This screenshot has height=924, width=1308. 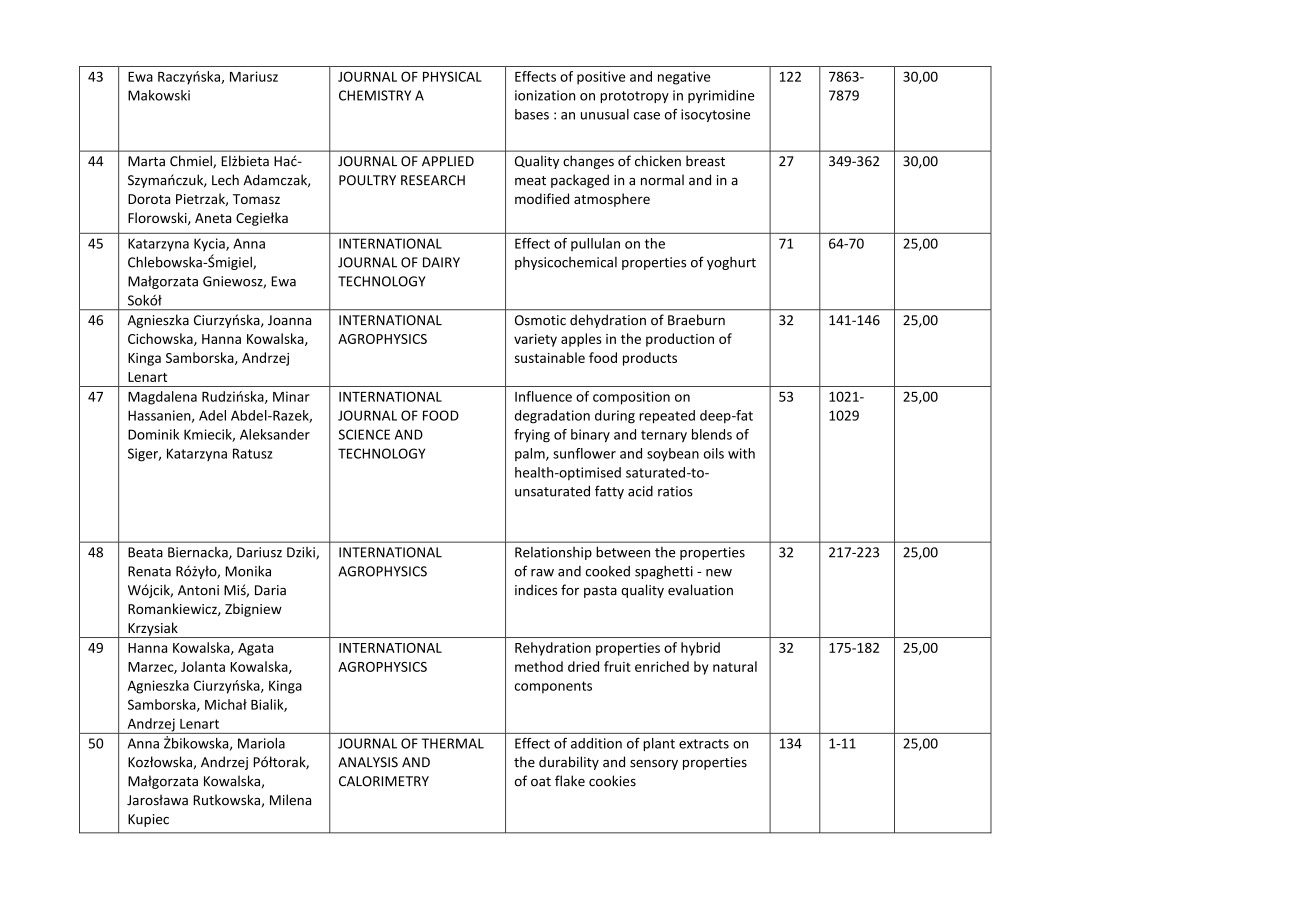 What do you see at coordinates (441, 262) in the screenshot?
I see `DAIRY` at bounding box center [441, 262].
